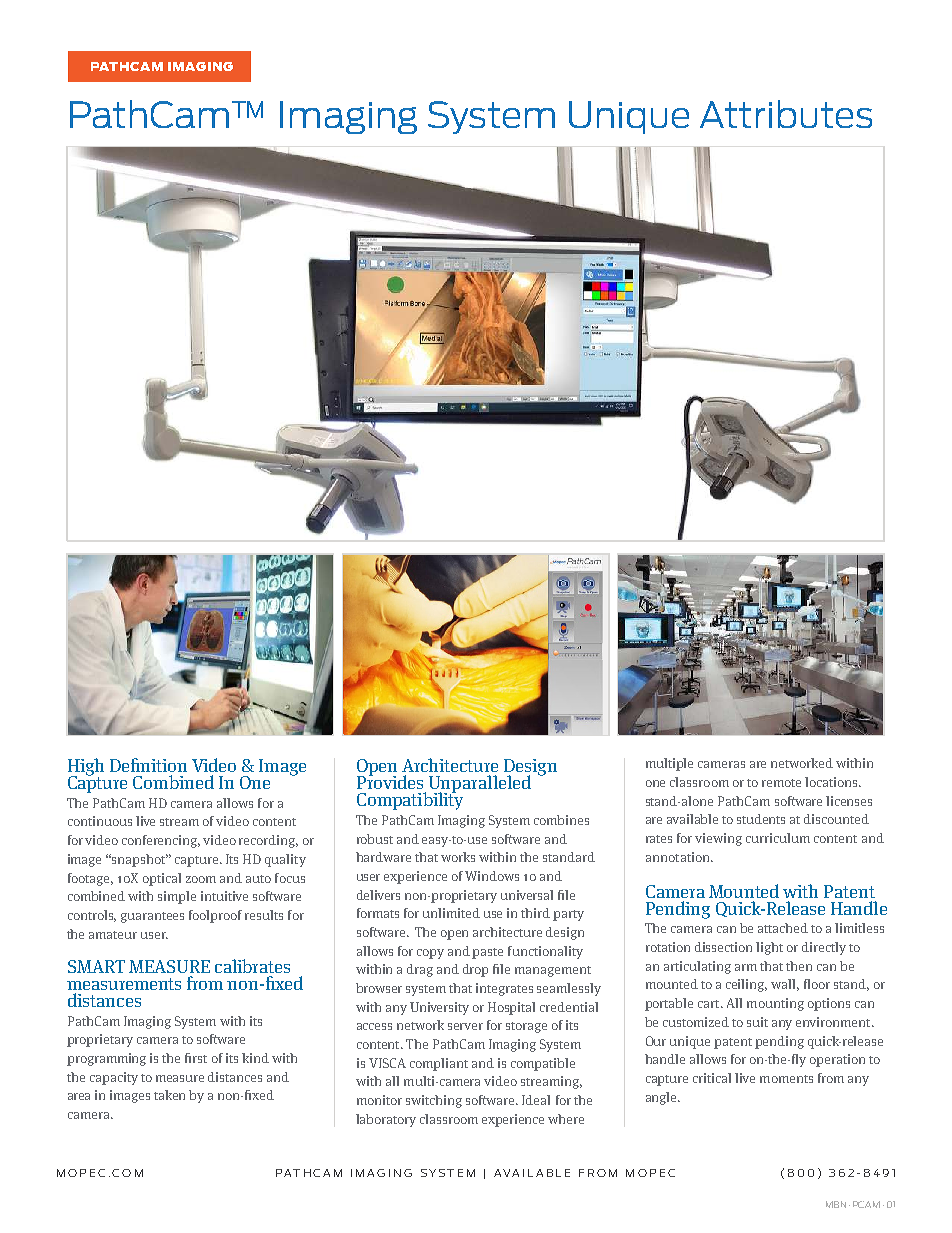  What do you see at coordinates (148, 765) in the screenshot?
I see `Definition` at bounding box center [148, 765].
